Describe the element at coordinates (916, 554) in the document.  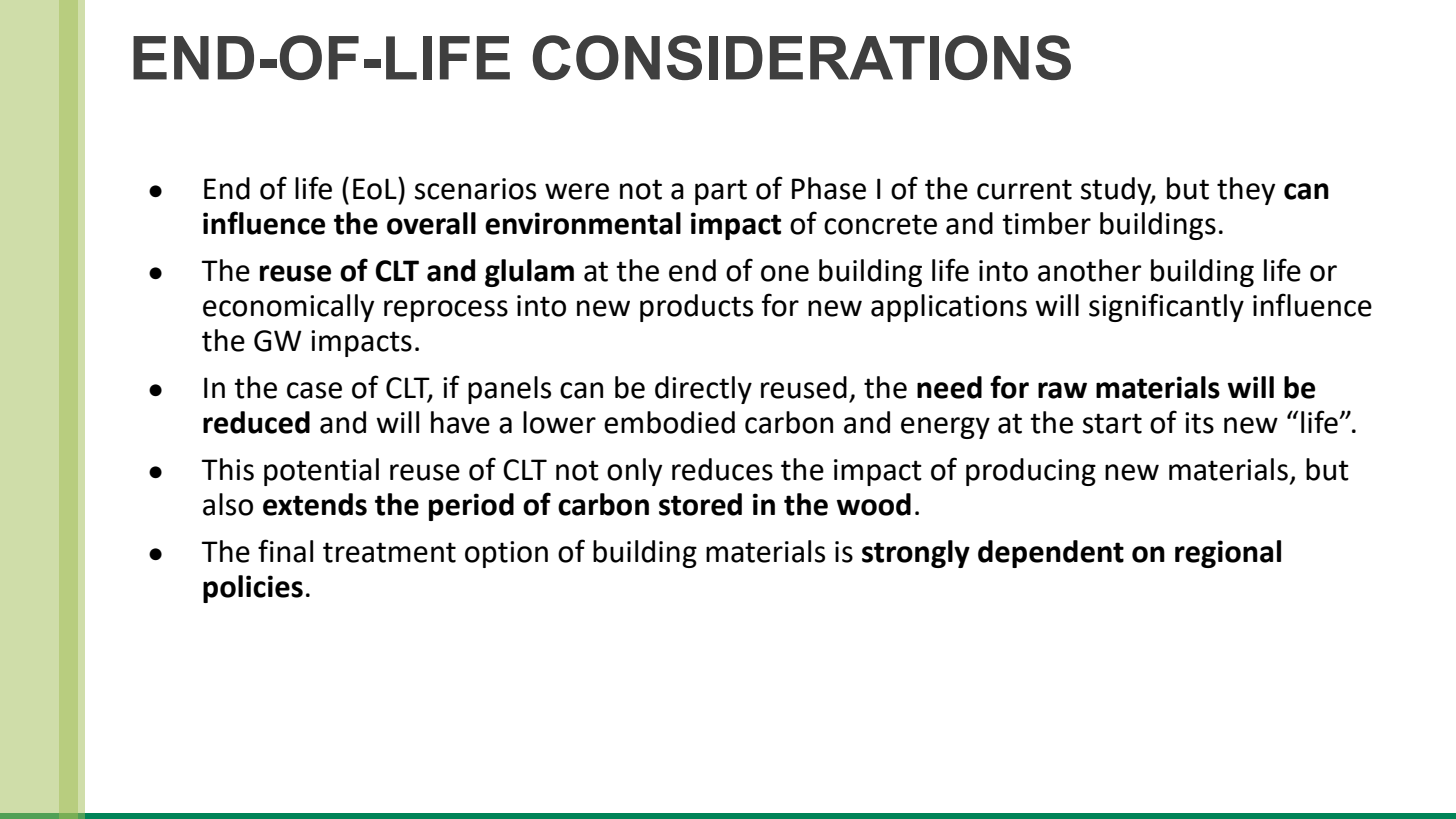
I see `strongly` at that location.
